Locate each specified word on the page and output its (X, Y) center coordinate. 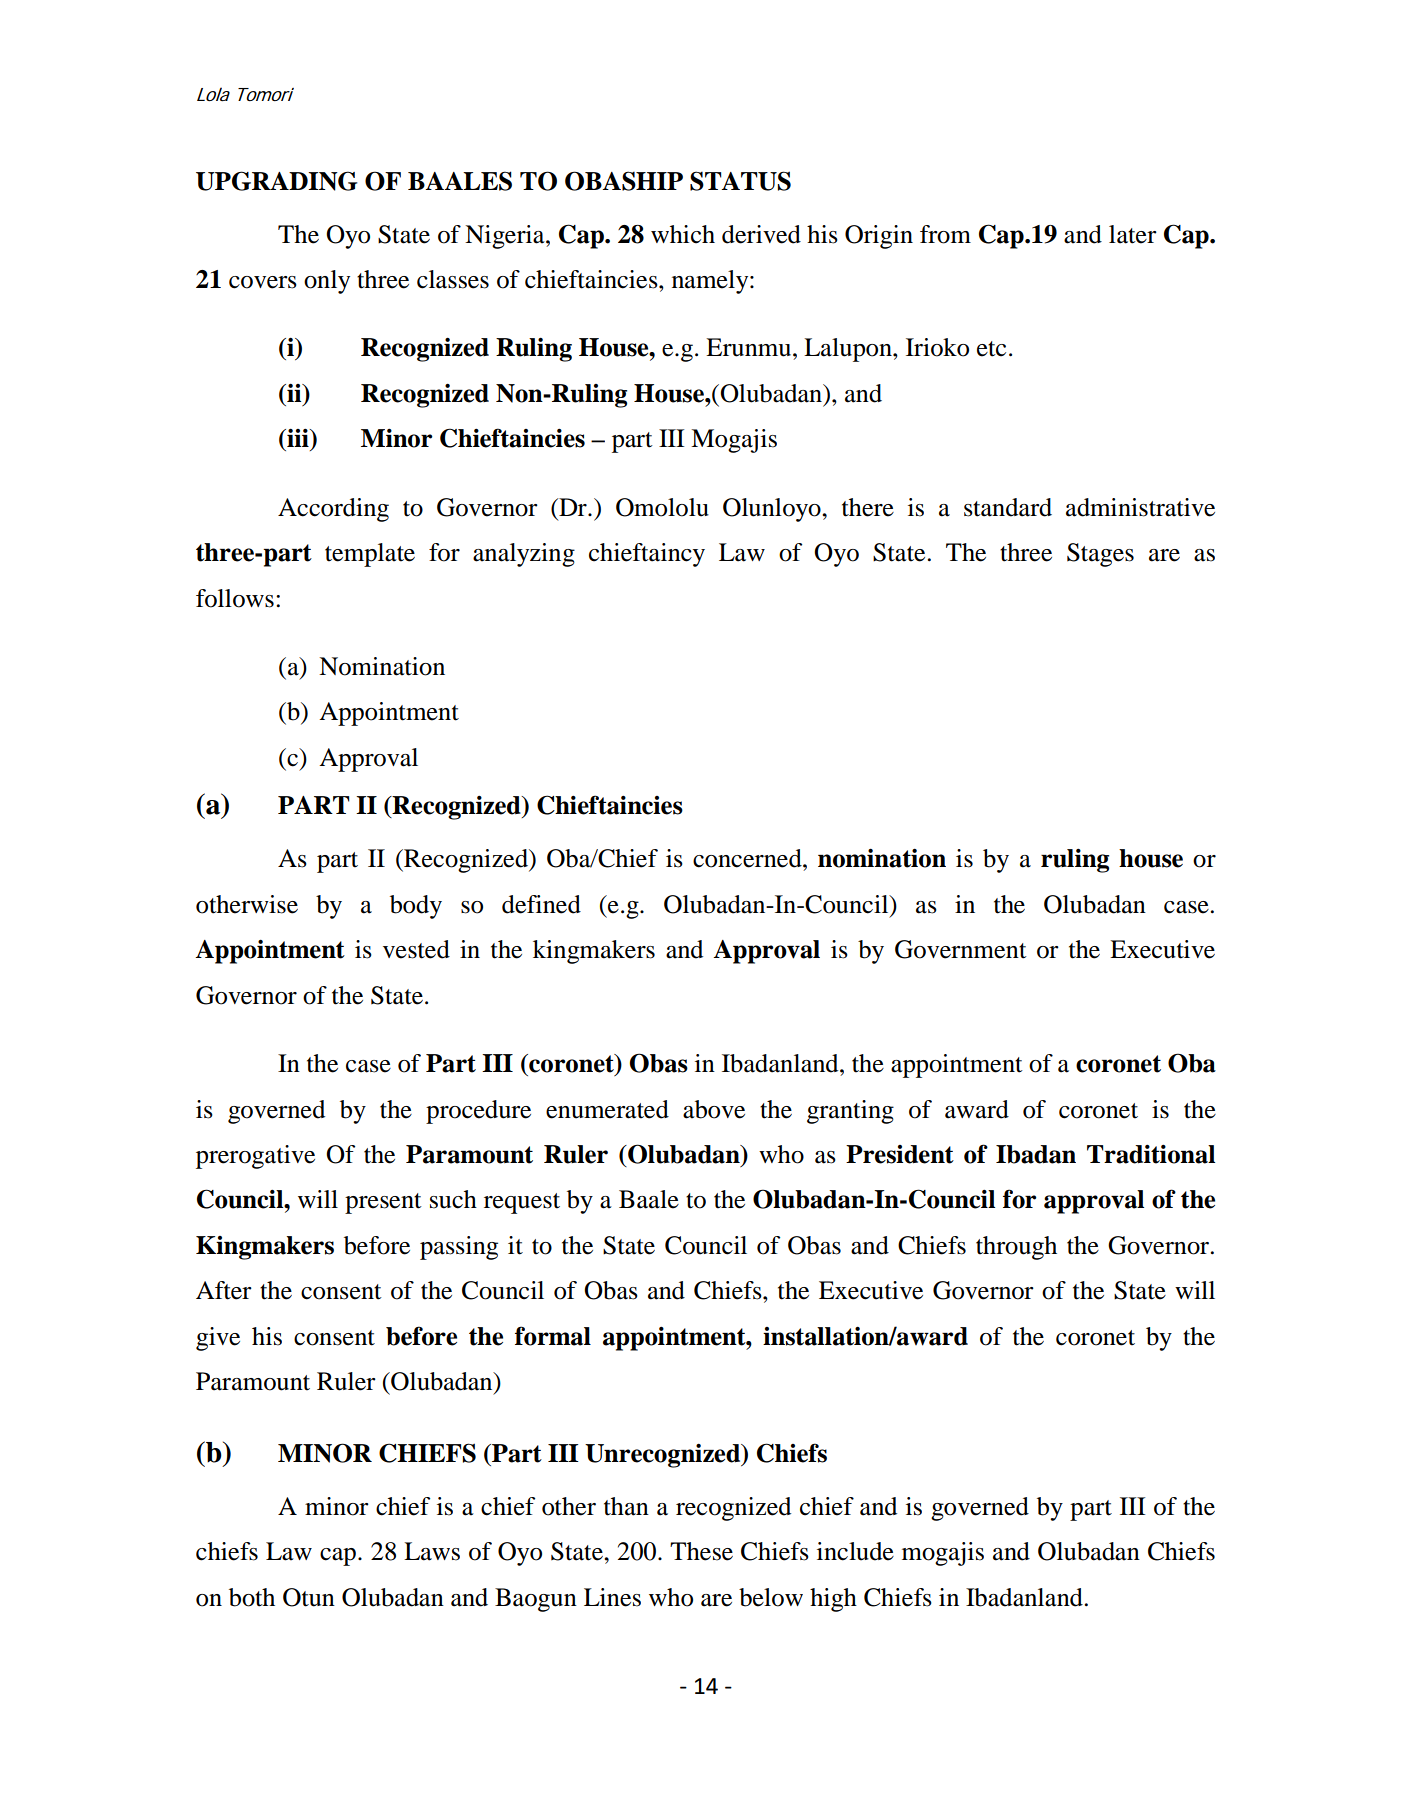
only (327, 282)
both (252, 1597)
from (945, 234)
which (683, 234)
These (701, 1551)
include (855, 1551)
